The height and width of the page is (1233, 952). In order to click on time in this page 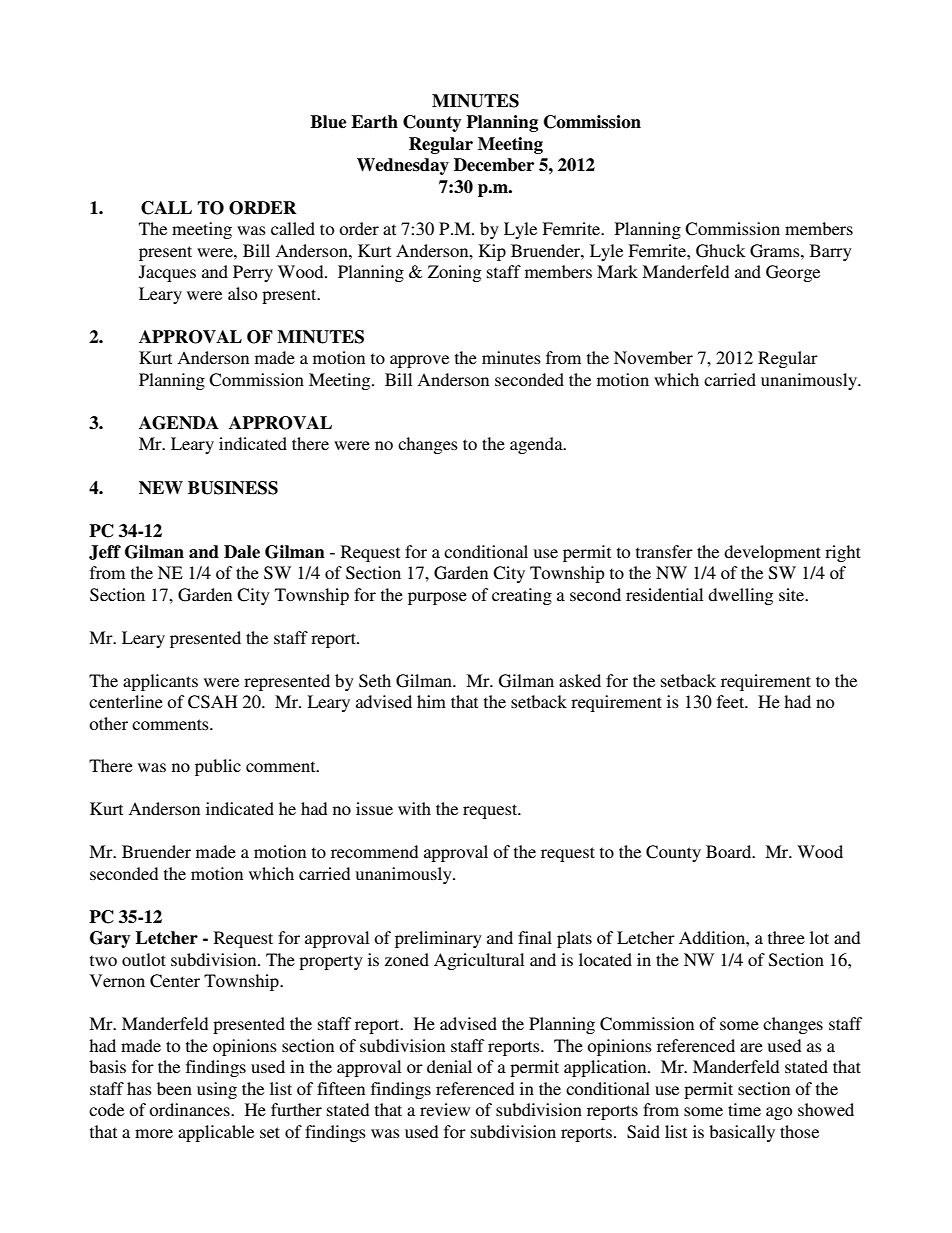, I will do `click(744, 1109)`.
